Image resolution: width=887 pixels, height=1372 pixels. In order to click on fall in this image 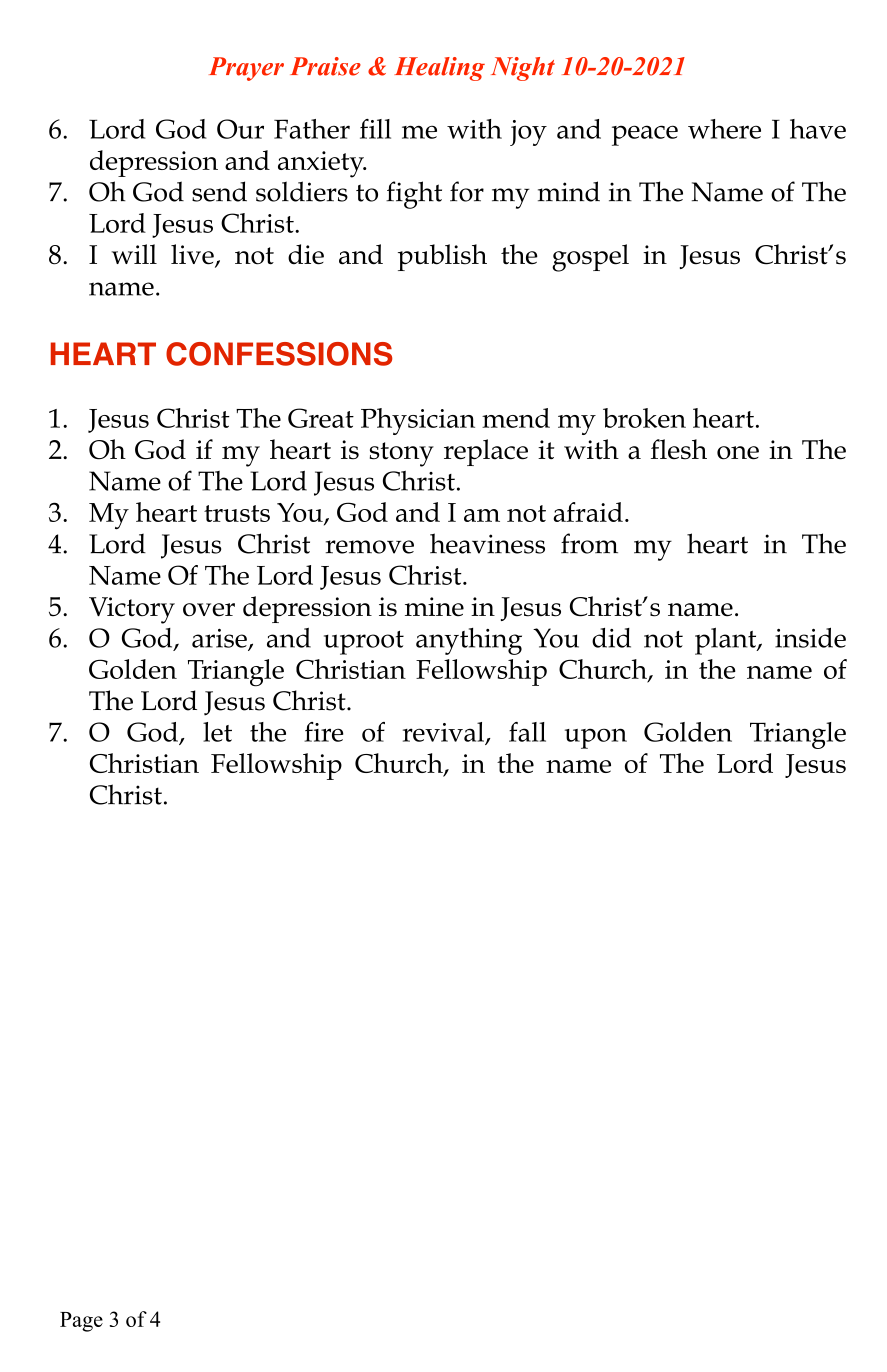, I will do `click(527, 732)`.
